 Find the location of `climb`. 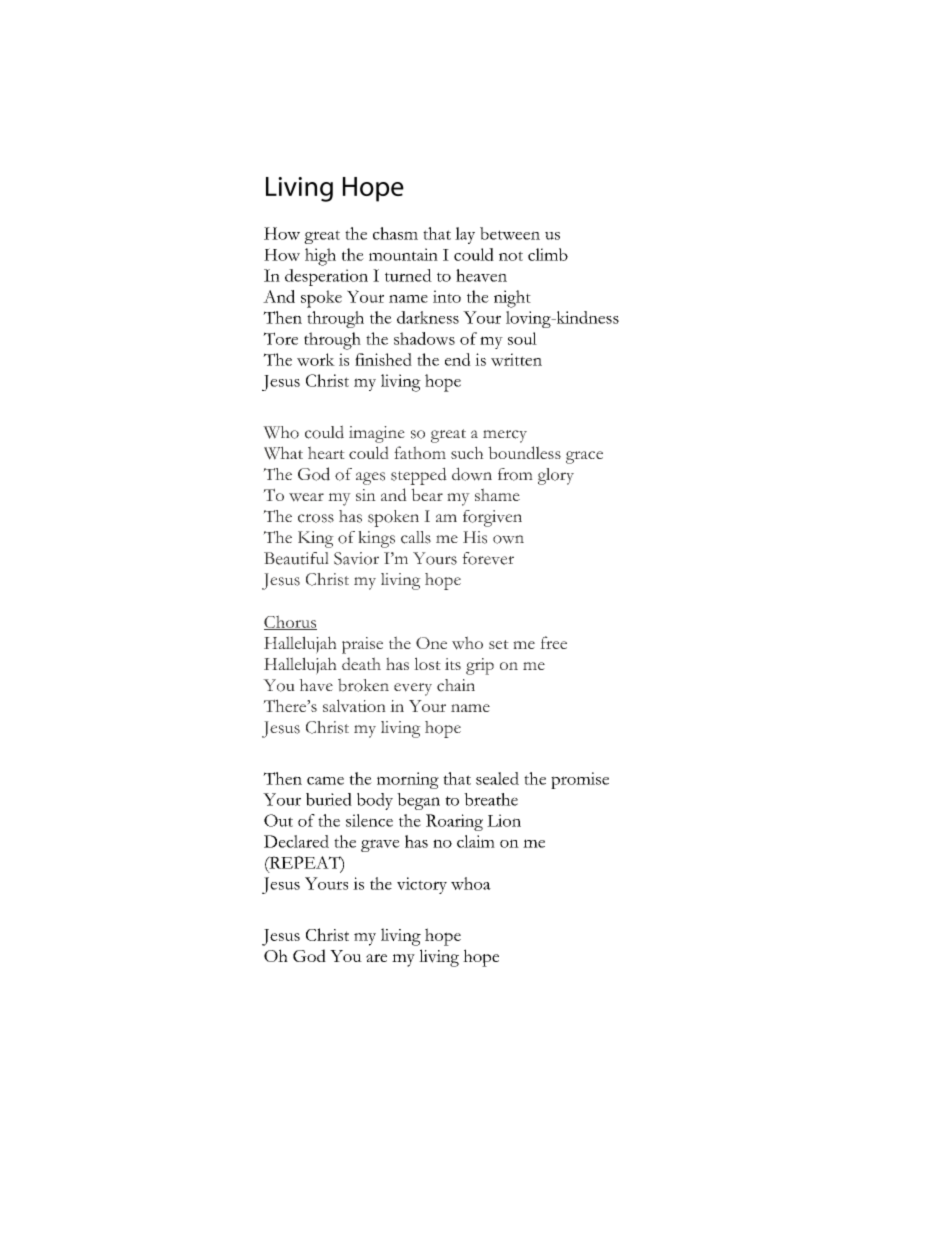

climb is located at coordinates (548, 254).
